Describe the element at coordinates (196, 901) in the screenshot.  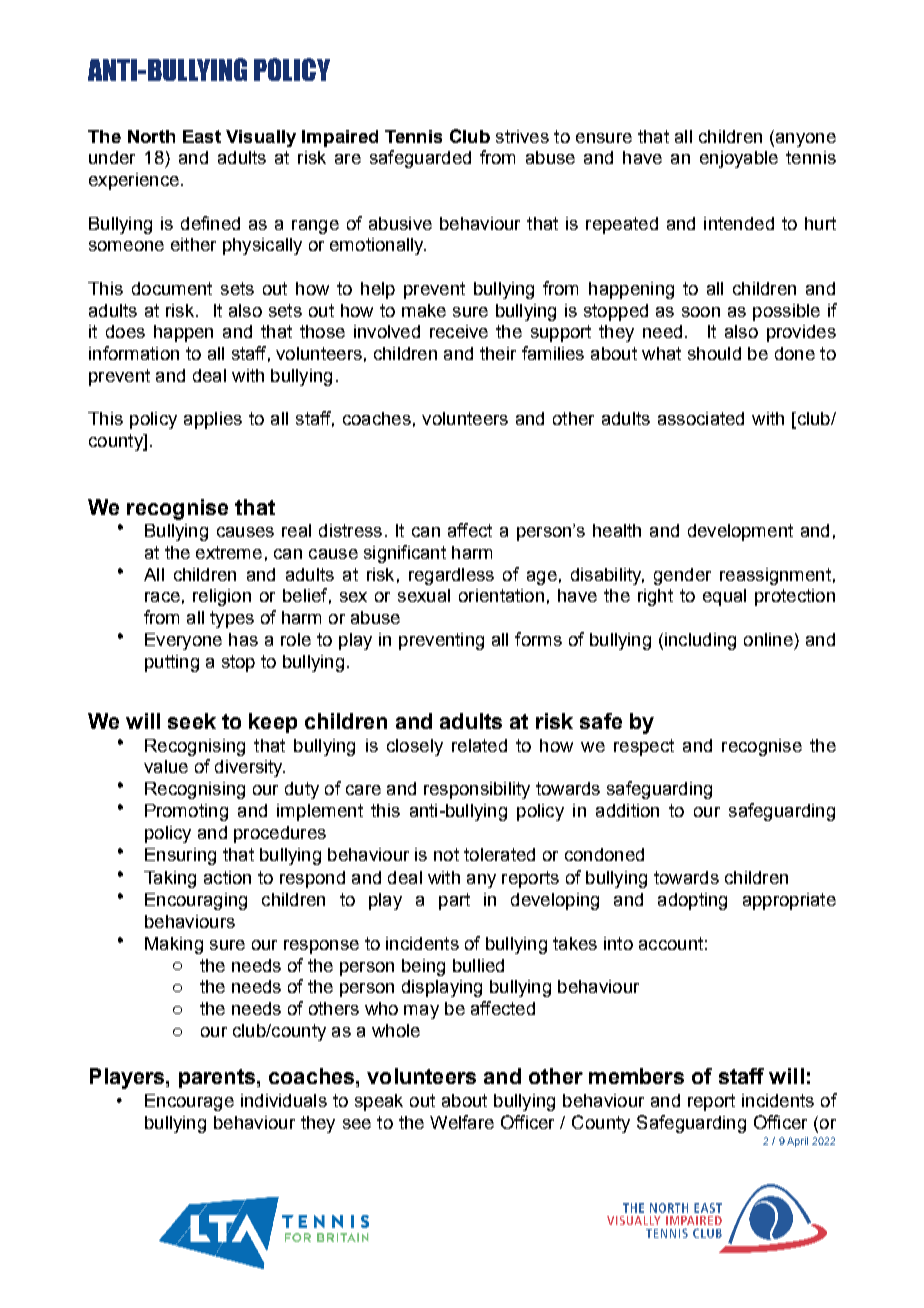
I see `Encouraging` at that location.
